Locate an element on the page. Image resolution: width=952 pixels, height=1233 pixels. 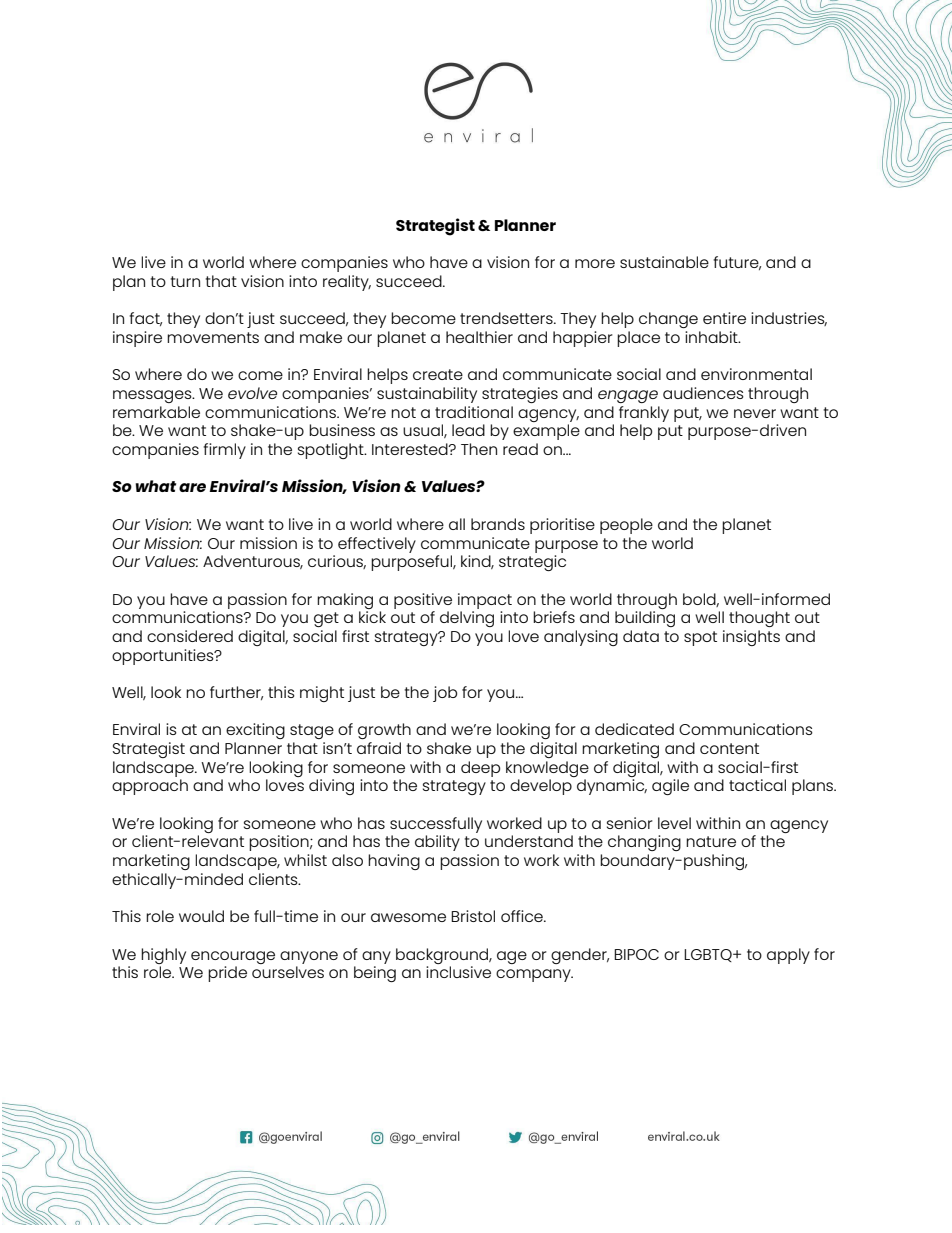
evolve is located at coordinates (252, 393).
